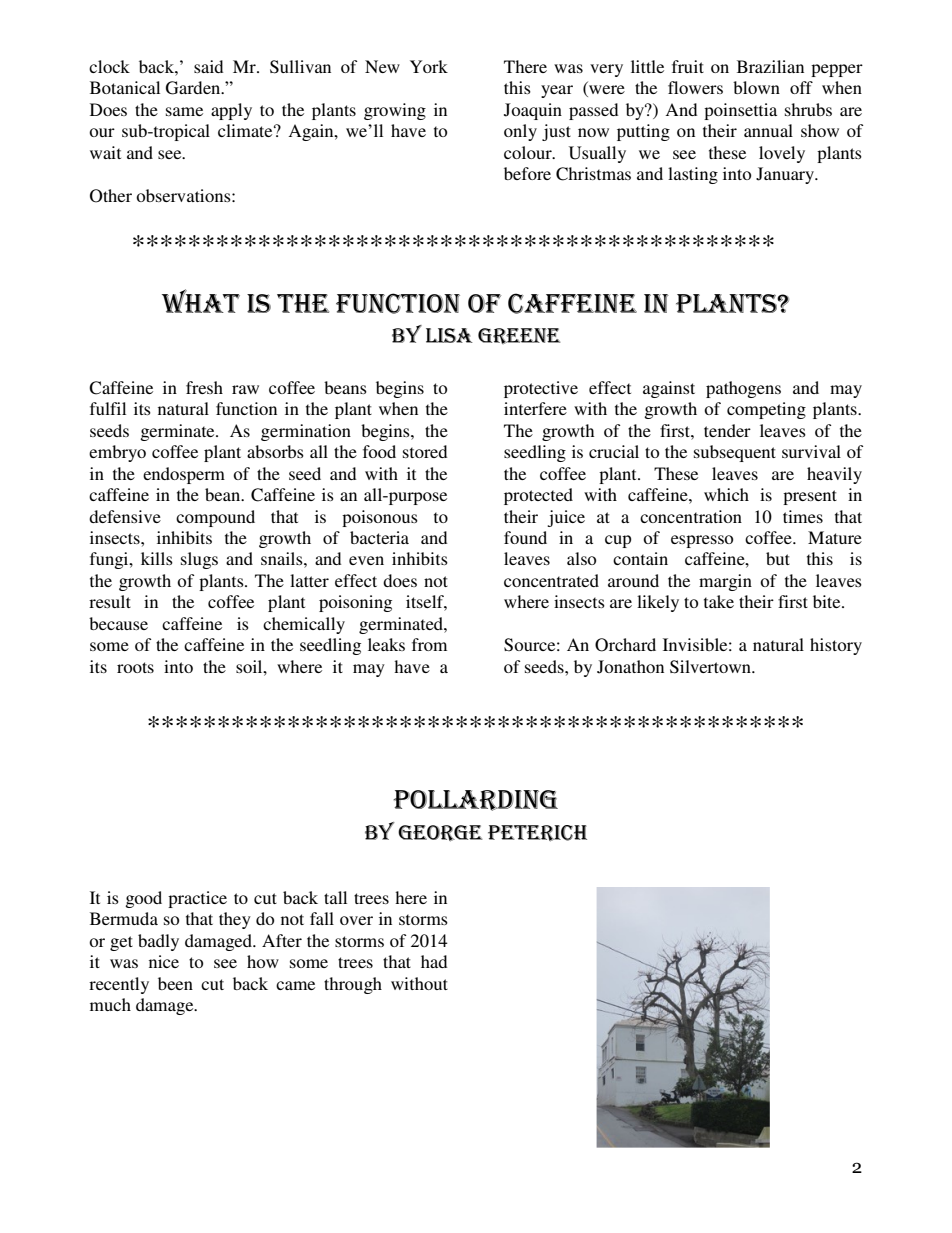 The image size is (952, 1233). Describe the element at coordinates (429, 66) in the screenshot. I see `York` at that location.
